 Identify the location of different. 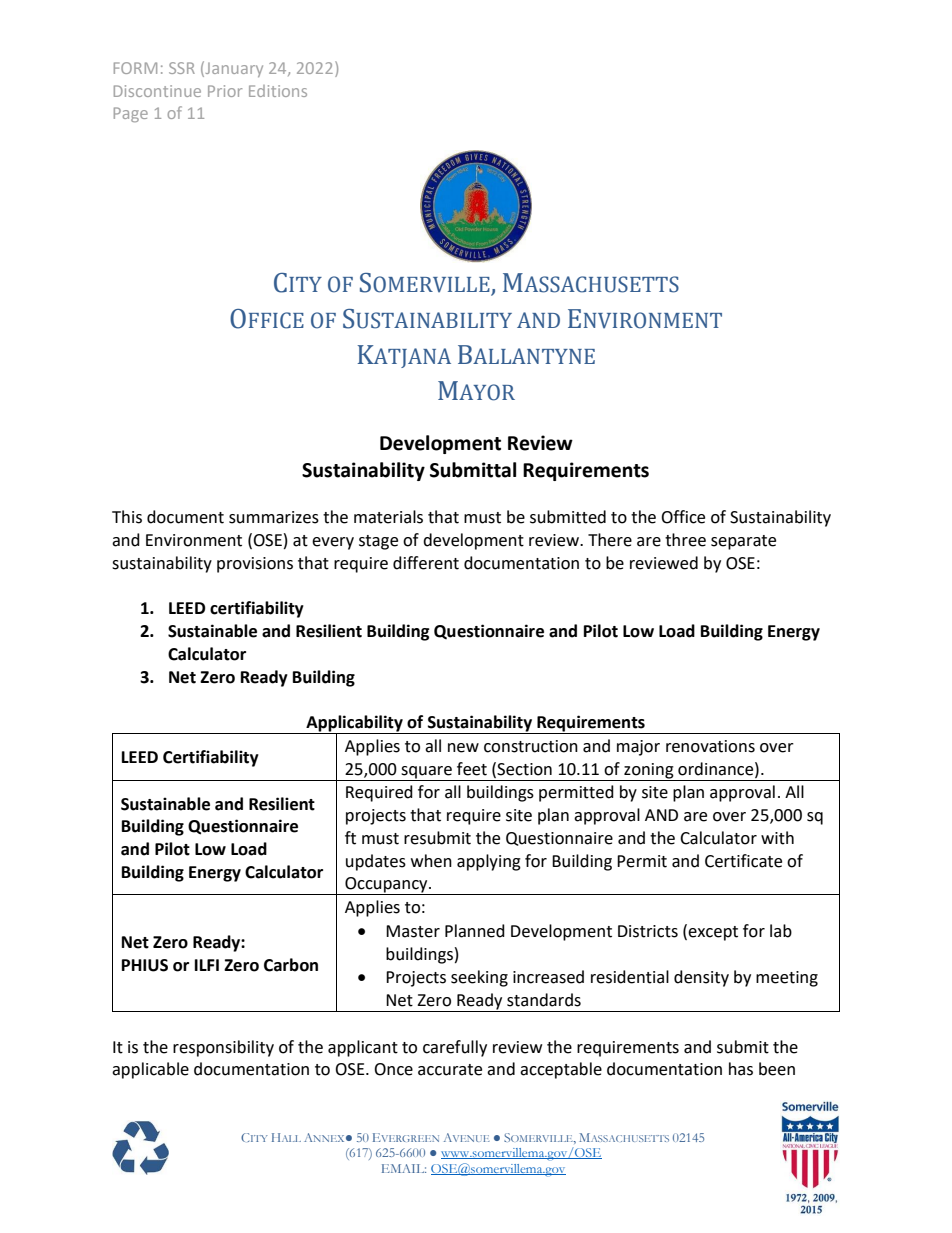
(426, 563).
